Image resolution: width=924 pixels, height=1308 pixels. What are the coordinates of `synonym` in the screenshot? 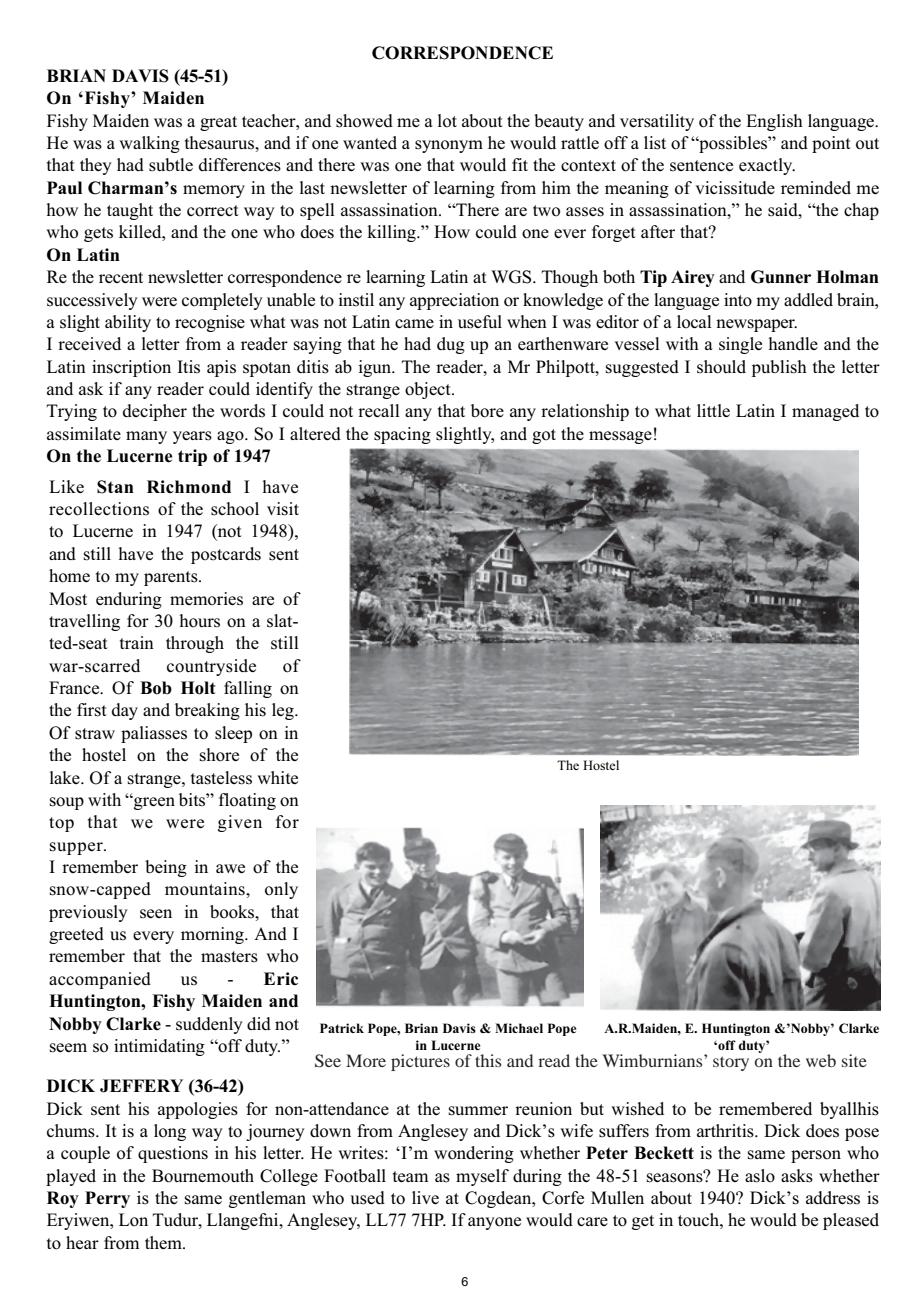 It's located at (449, 146).
